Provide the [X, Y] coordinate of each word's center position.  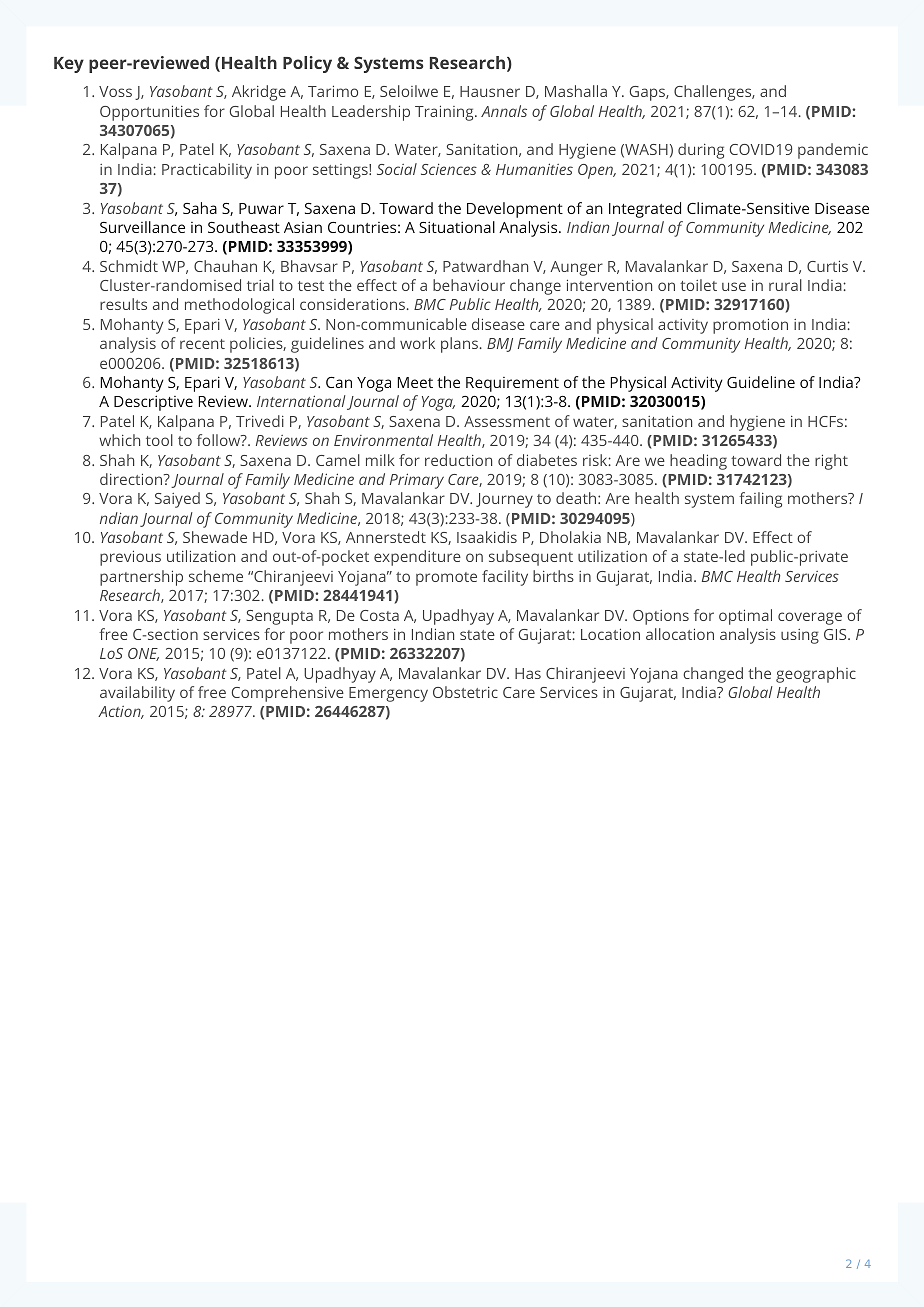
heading [698, 462]
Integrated [645, 210]
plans [459, 345]
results [123, 304]
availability [137, 694]
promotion [750, 326]
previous [130, 558]
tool [159, 440]
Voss [115, 91]
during [701, 151]
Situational [457, 227]
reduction [458, 460]
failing [760, 500]
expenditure [417, 558]
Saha [200, 208]
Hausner [490, 91]
